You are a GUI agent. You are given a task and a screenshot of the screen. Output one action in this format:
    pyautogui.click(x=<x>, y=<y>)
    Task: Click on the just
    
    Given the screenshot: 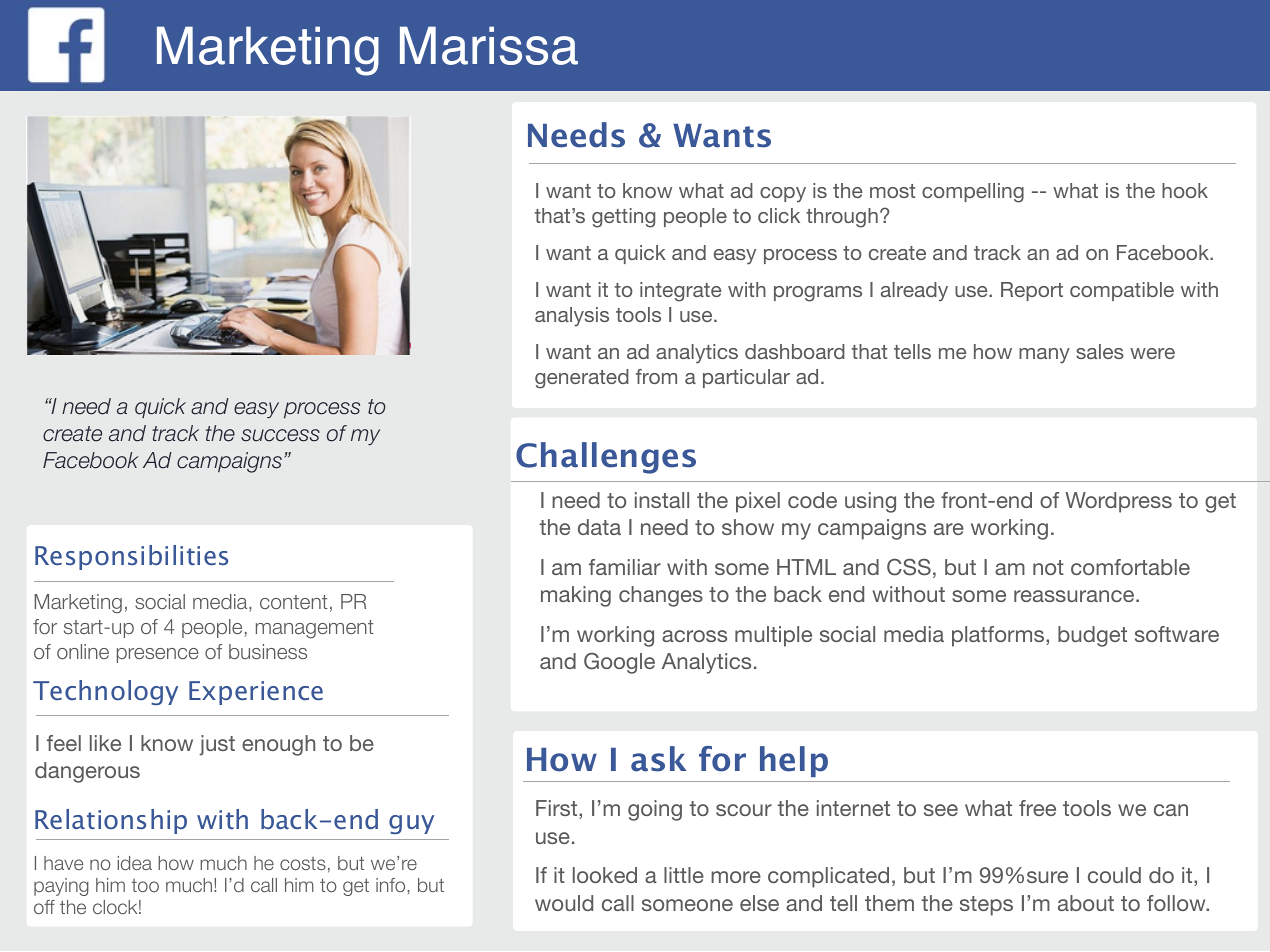 What is the action you would take?
    pyautogui.click(x=217, y=745)
